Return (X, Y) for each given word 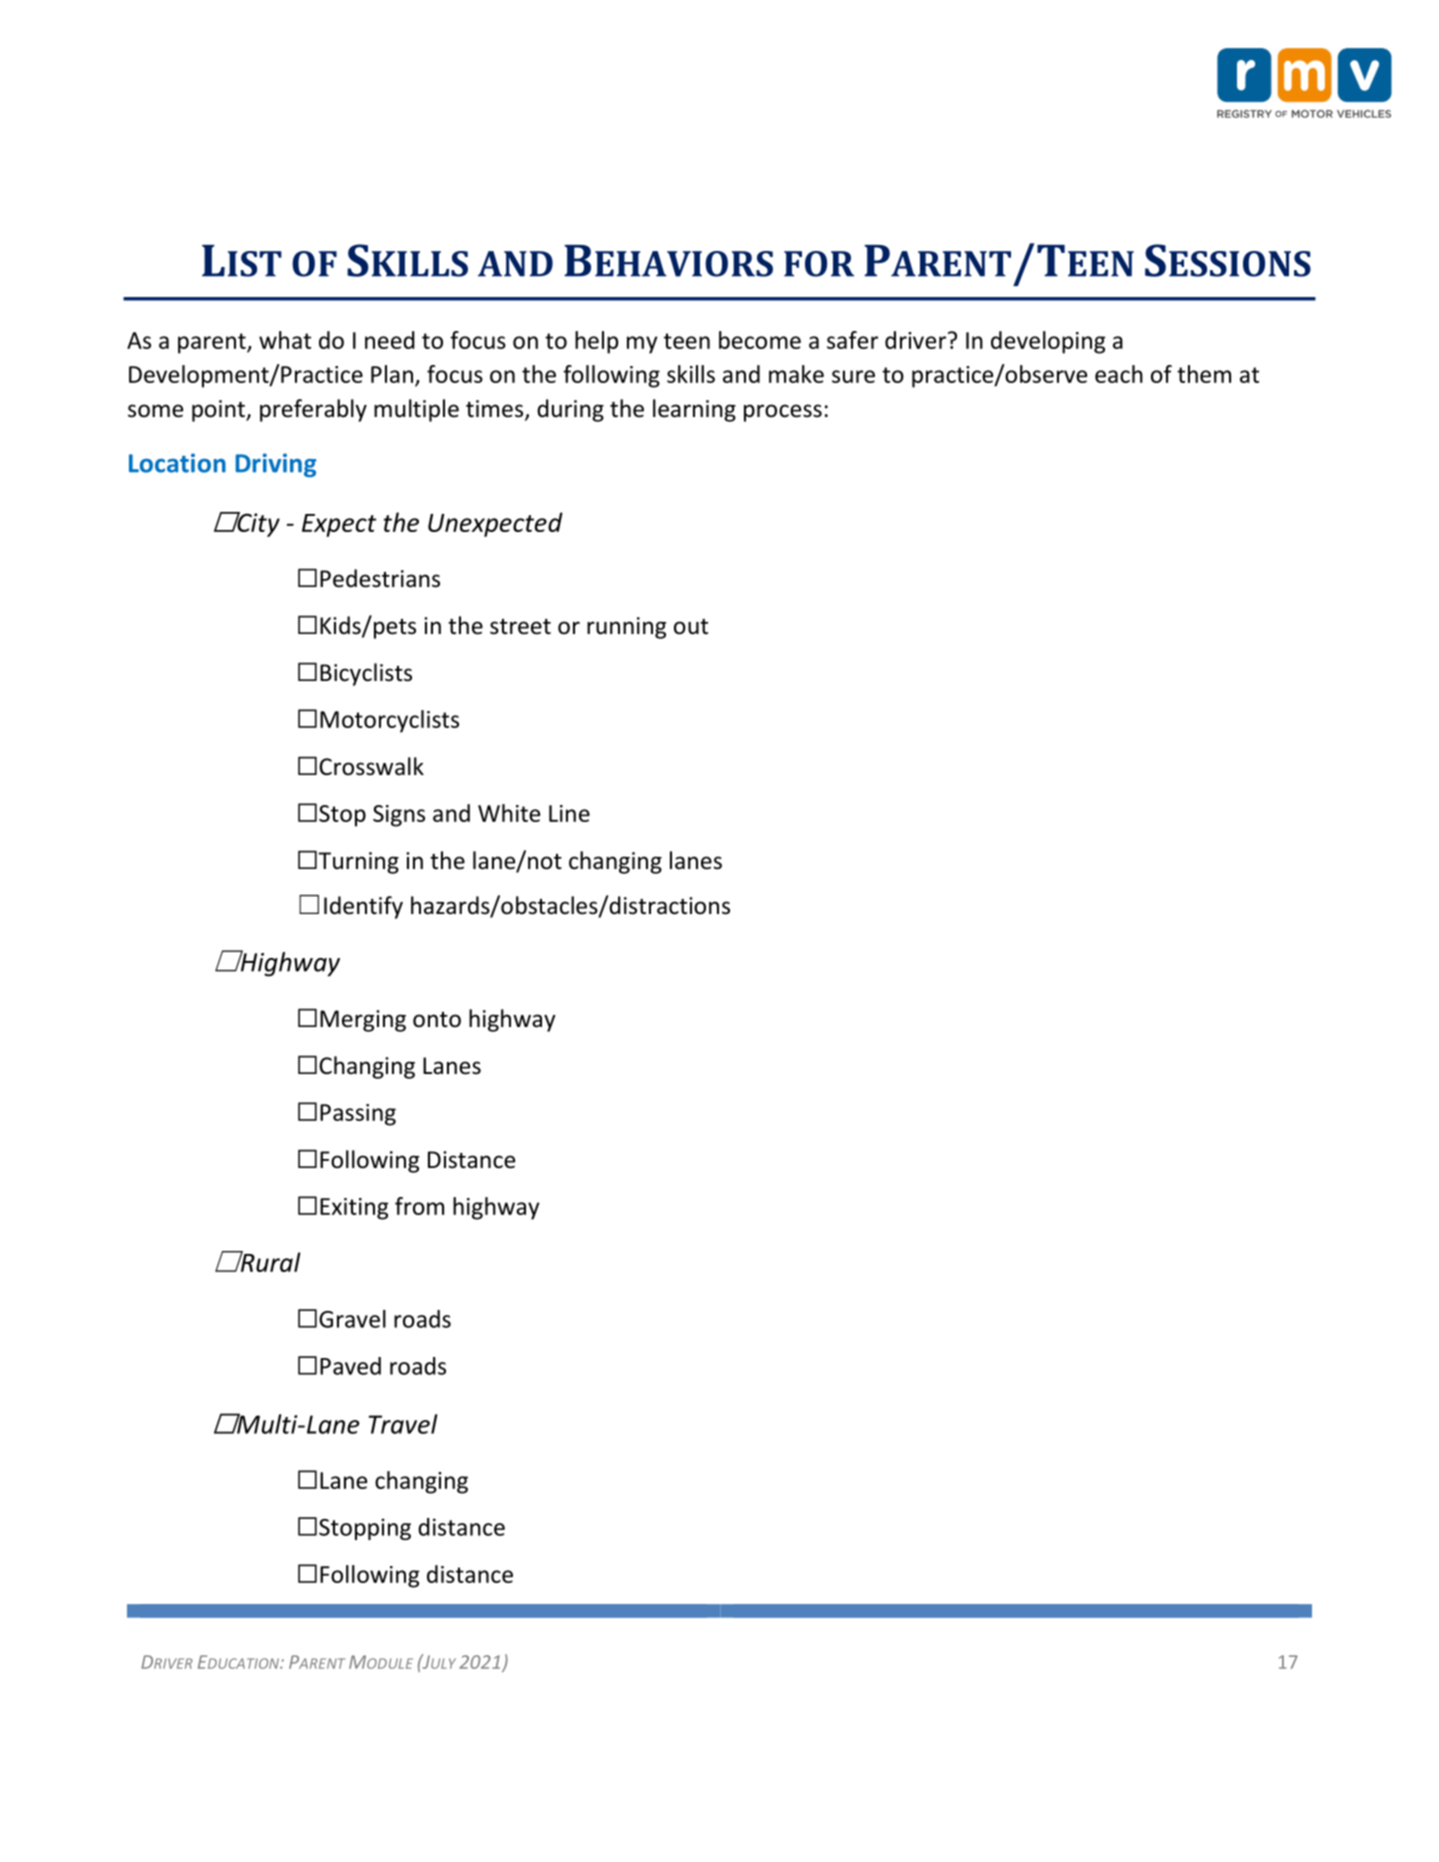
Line (569, 813)
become (760, 340)
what (285, 340)
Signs (399, 816)
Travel (403, 1424)
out (691, 627)
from (419, 1206)
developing (1048, 342)
